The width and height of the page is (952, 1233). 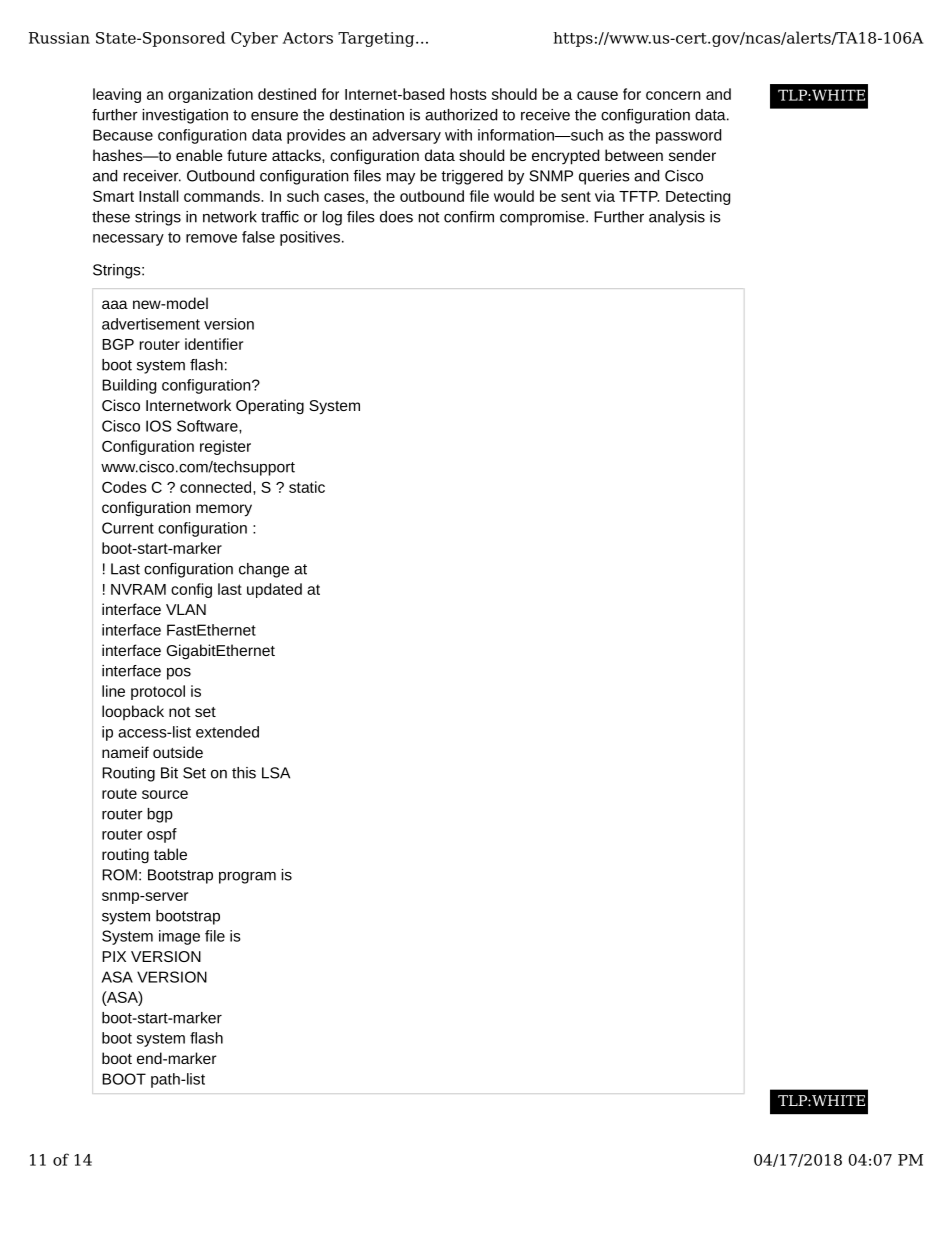 I want to click on analysis, so click(x=677, y=218).
